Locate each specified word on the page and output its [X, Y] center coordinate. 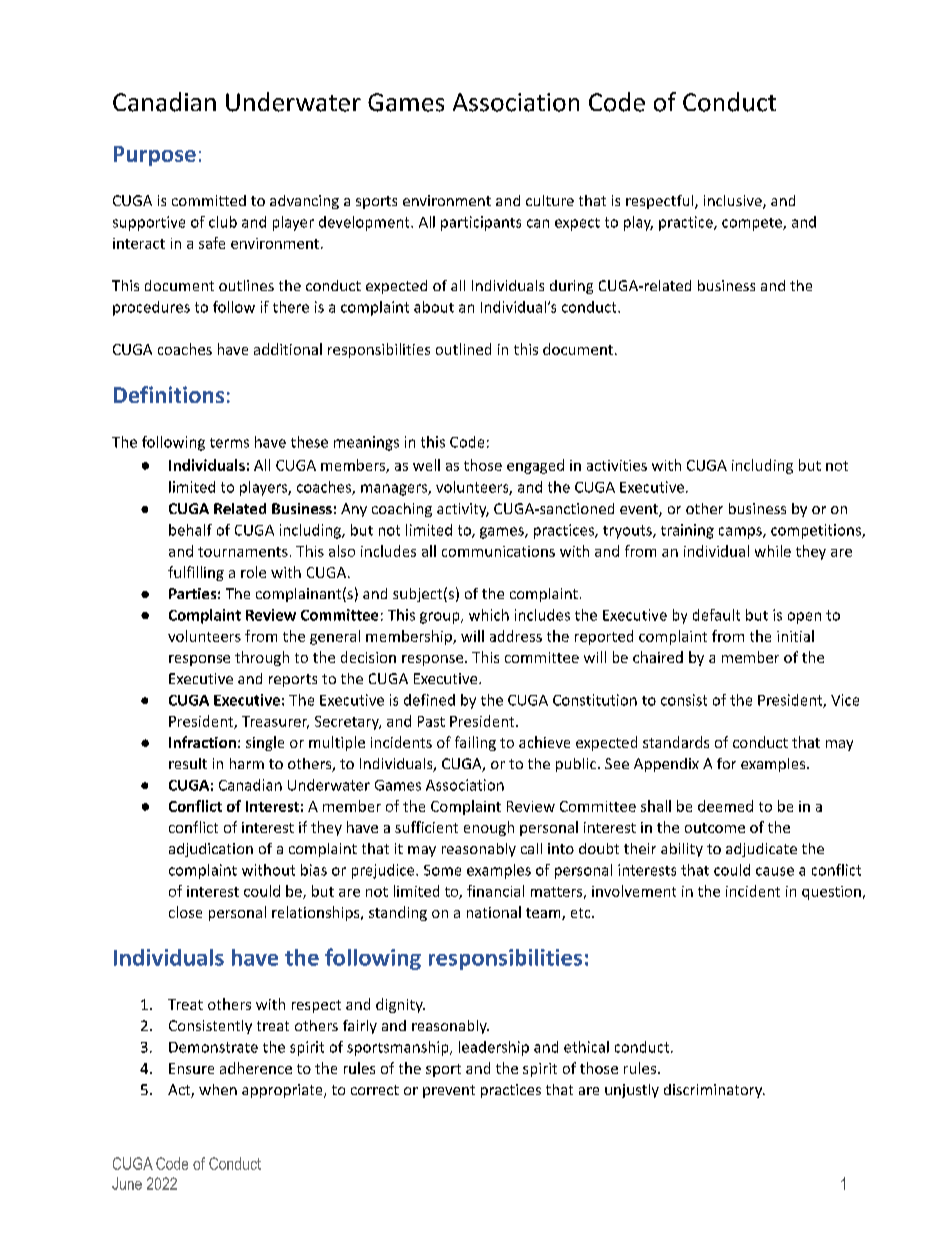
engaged [535, 466]
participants [481, 223]
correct [375, 1090]
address [516, 636]
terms [229, 443]
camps [741, 533]
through [262, 658]
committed [209, 200]
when [218, 1089]
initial [795, 636]
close [185, 912]
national [494, 912]
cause [775, 871]
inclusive [734, 202]
